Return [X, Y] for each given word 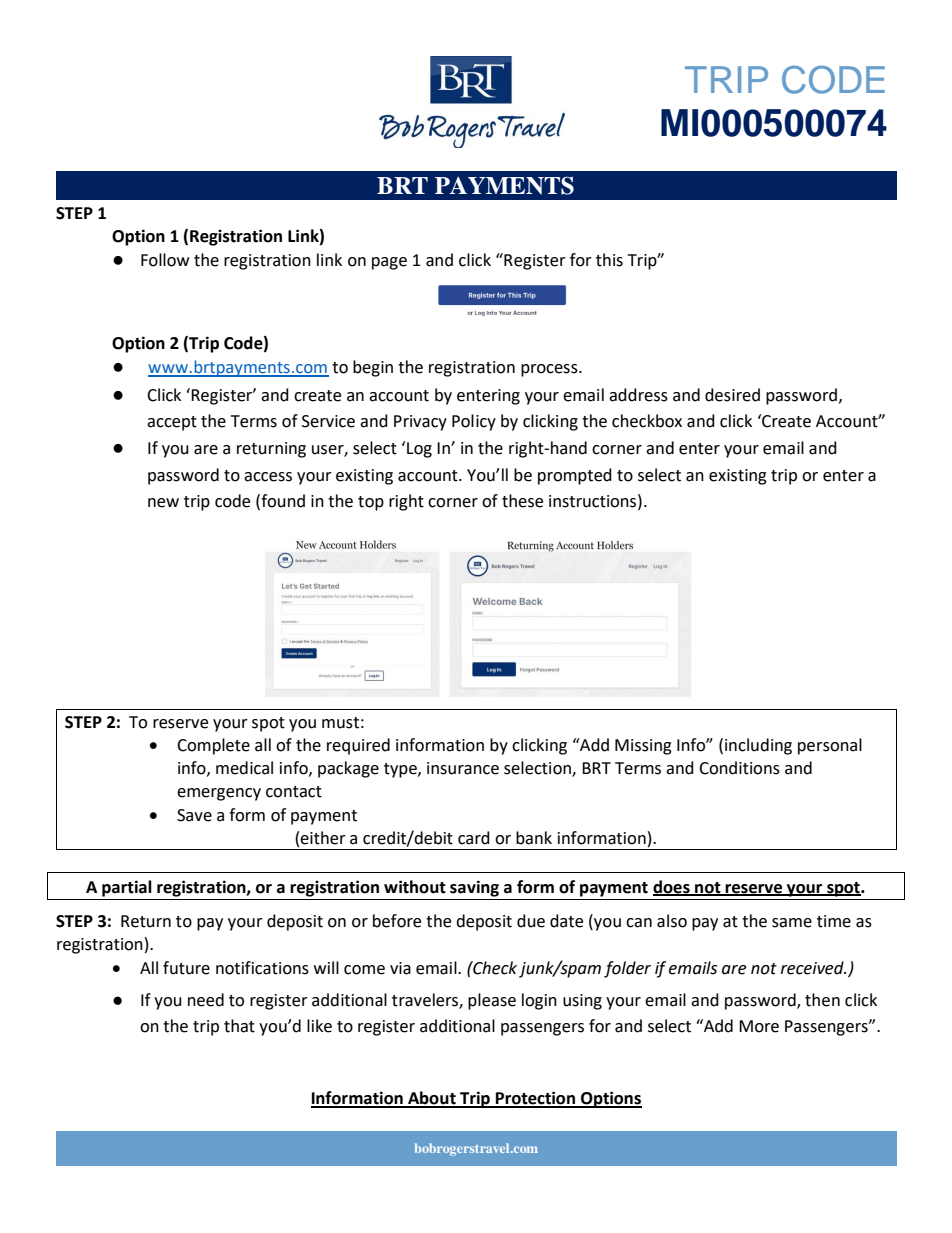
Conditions [739, 768]
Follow [165, 260]
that [239, 1026]
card [474, 838]
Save [194, 815]
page [389, 263]
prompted [575, 476]
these [522, 501]
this [609, 260]
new [163, 503]
